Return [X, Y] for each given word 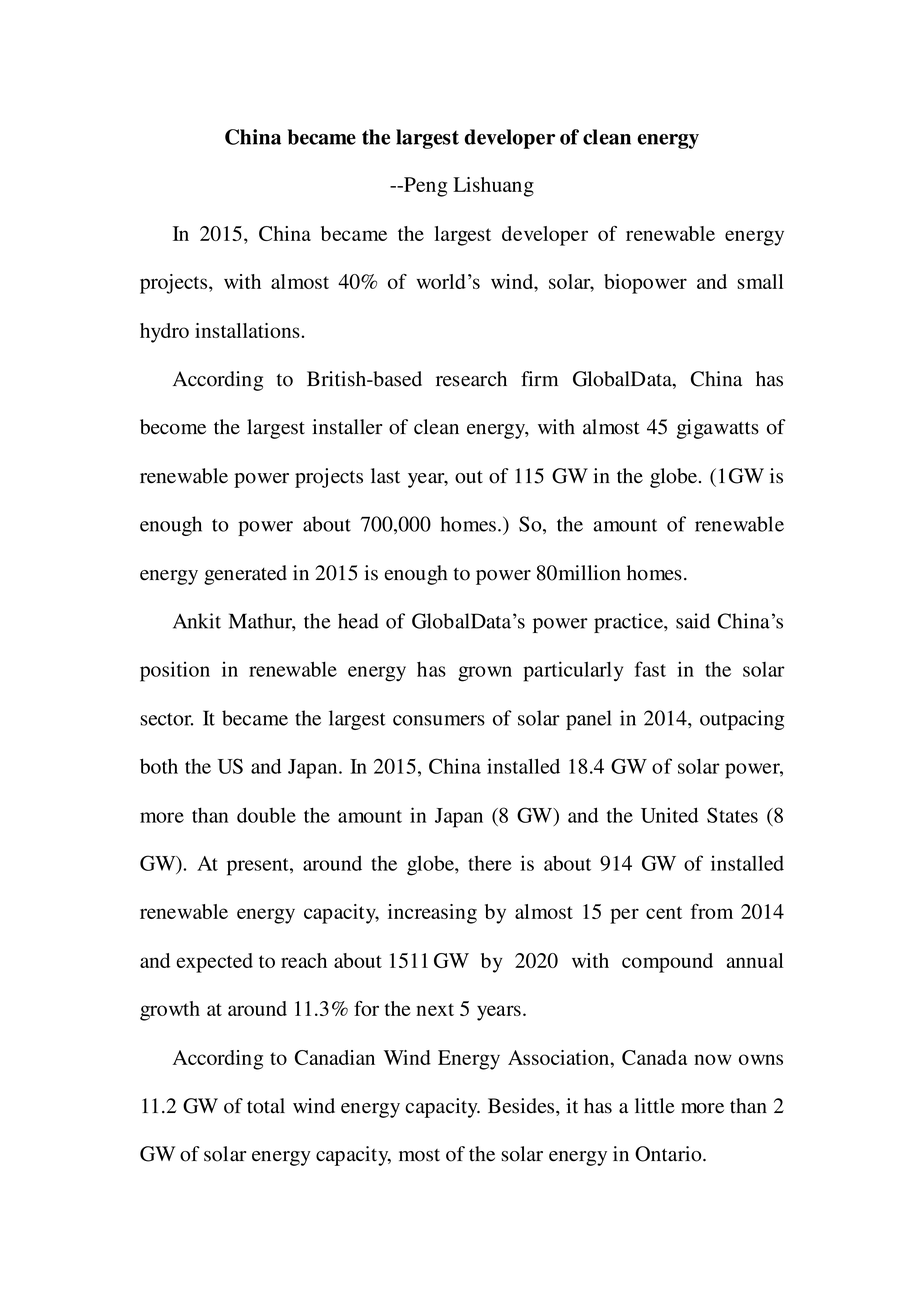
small [760, 281]
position [175, 671]
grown [485, 674]
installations [247, 330]
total [266, 1106]
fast [650, 669]
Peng [424, 187]
